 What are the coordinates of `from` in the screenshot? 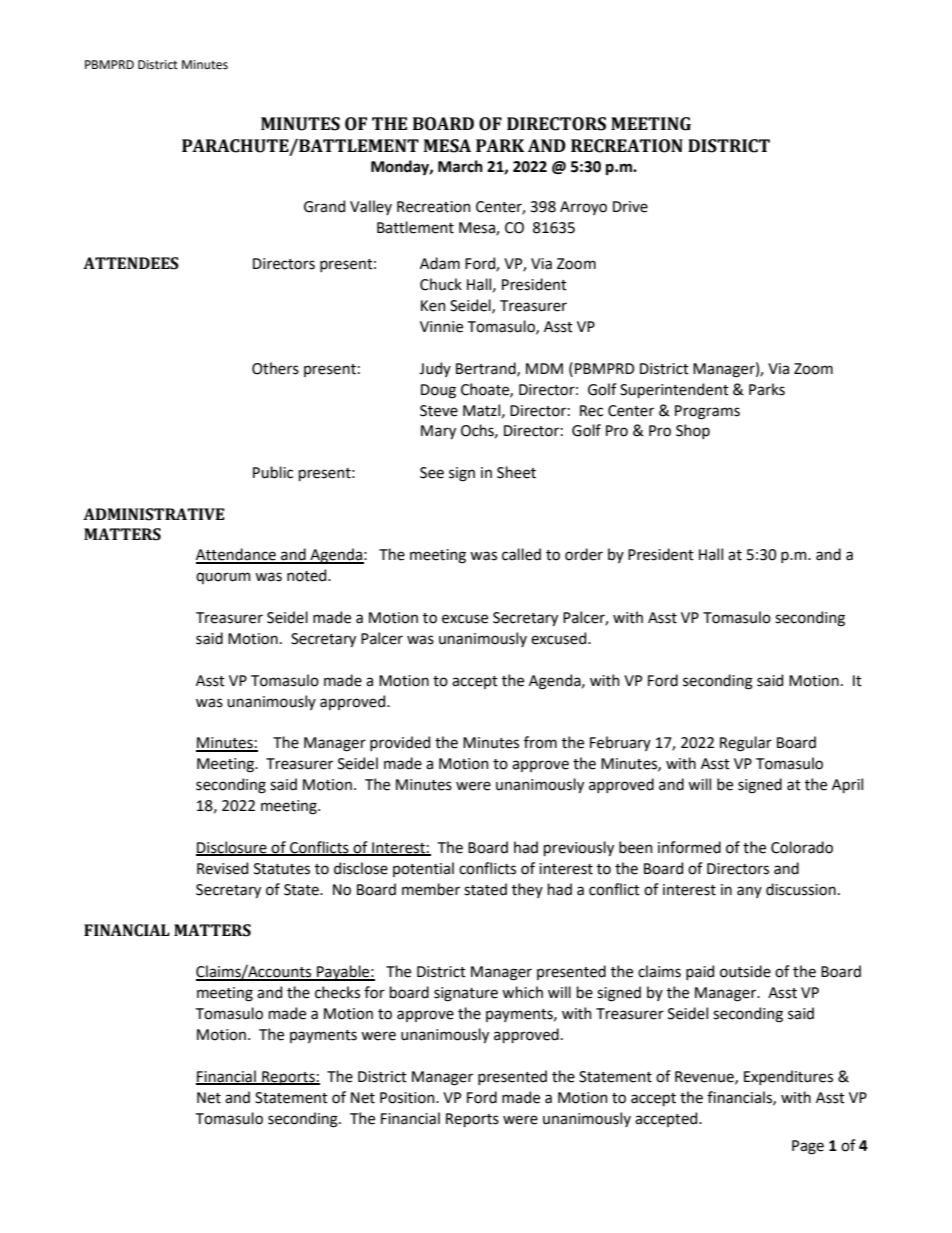 It's located at (540, 742).
